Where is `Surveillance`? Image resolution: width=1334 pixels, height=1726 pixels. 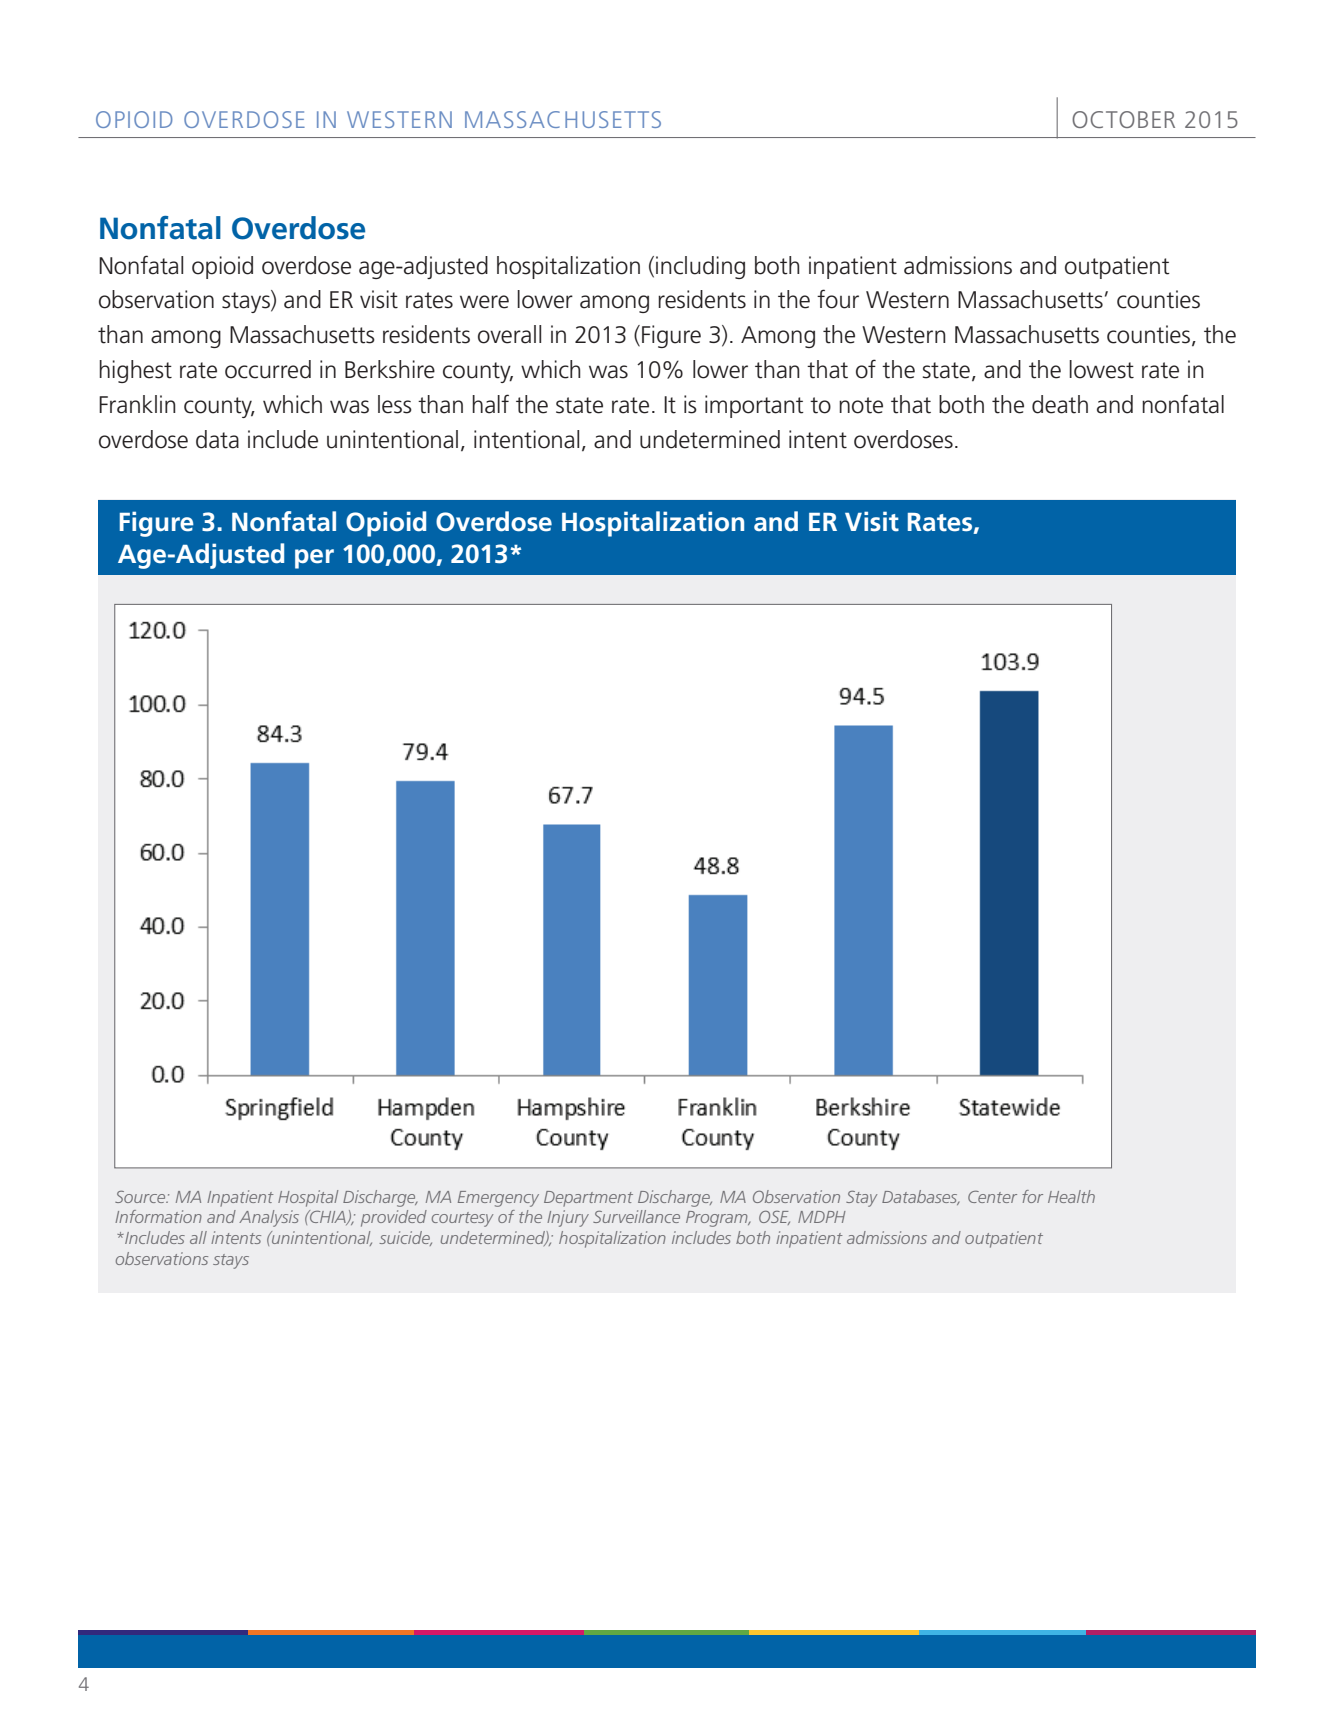 Surveillance is located at coordinates (636, 1216).
